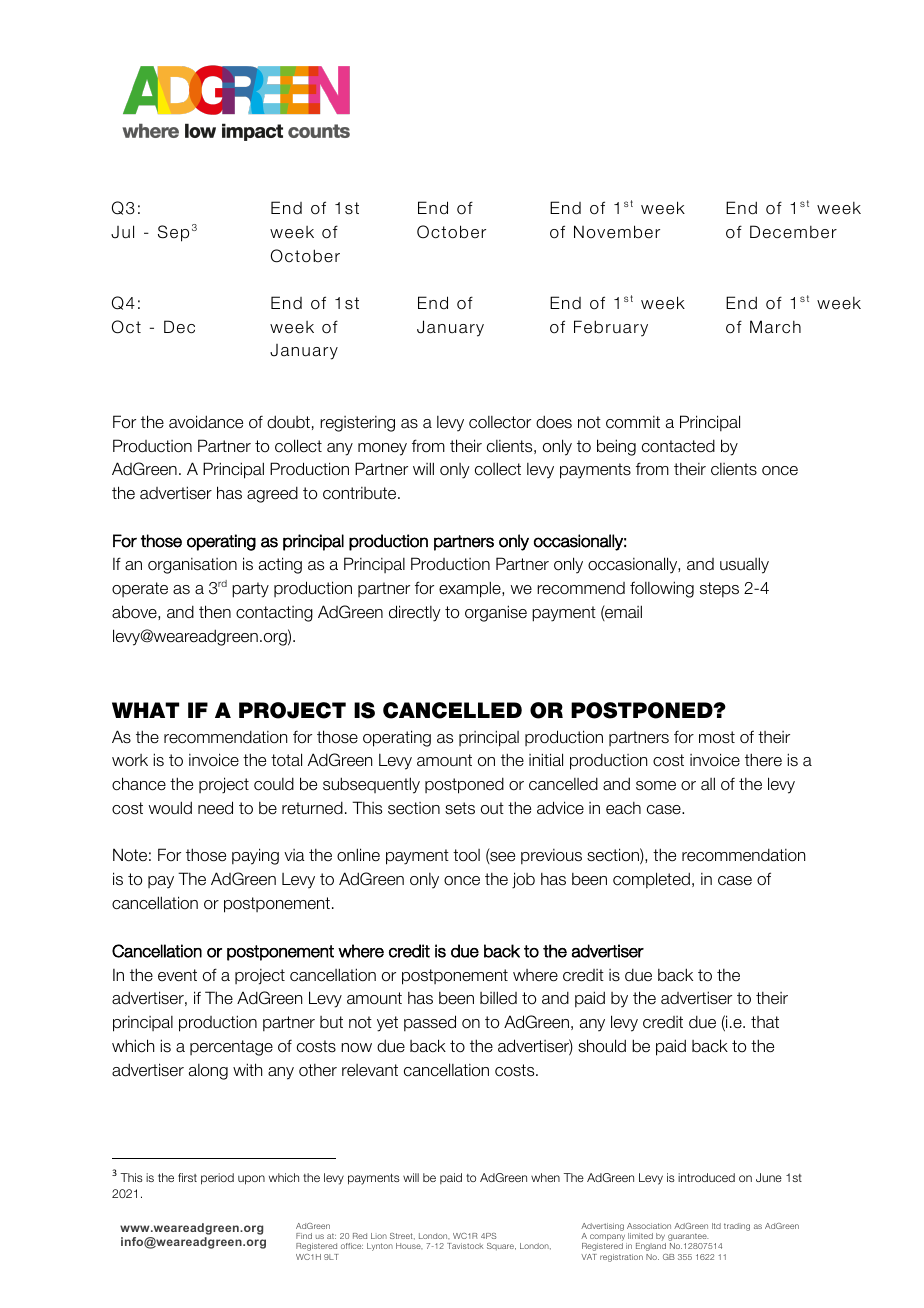  What do you see at coordinates (465, 1246) in the screenshot?
I see `Tavistock` at bounding box center [465, 1246].
